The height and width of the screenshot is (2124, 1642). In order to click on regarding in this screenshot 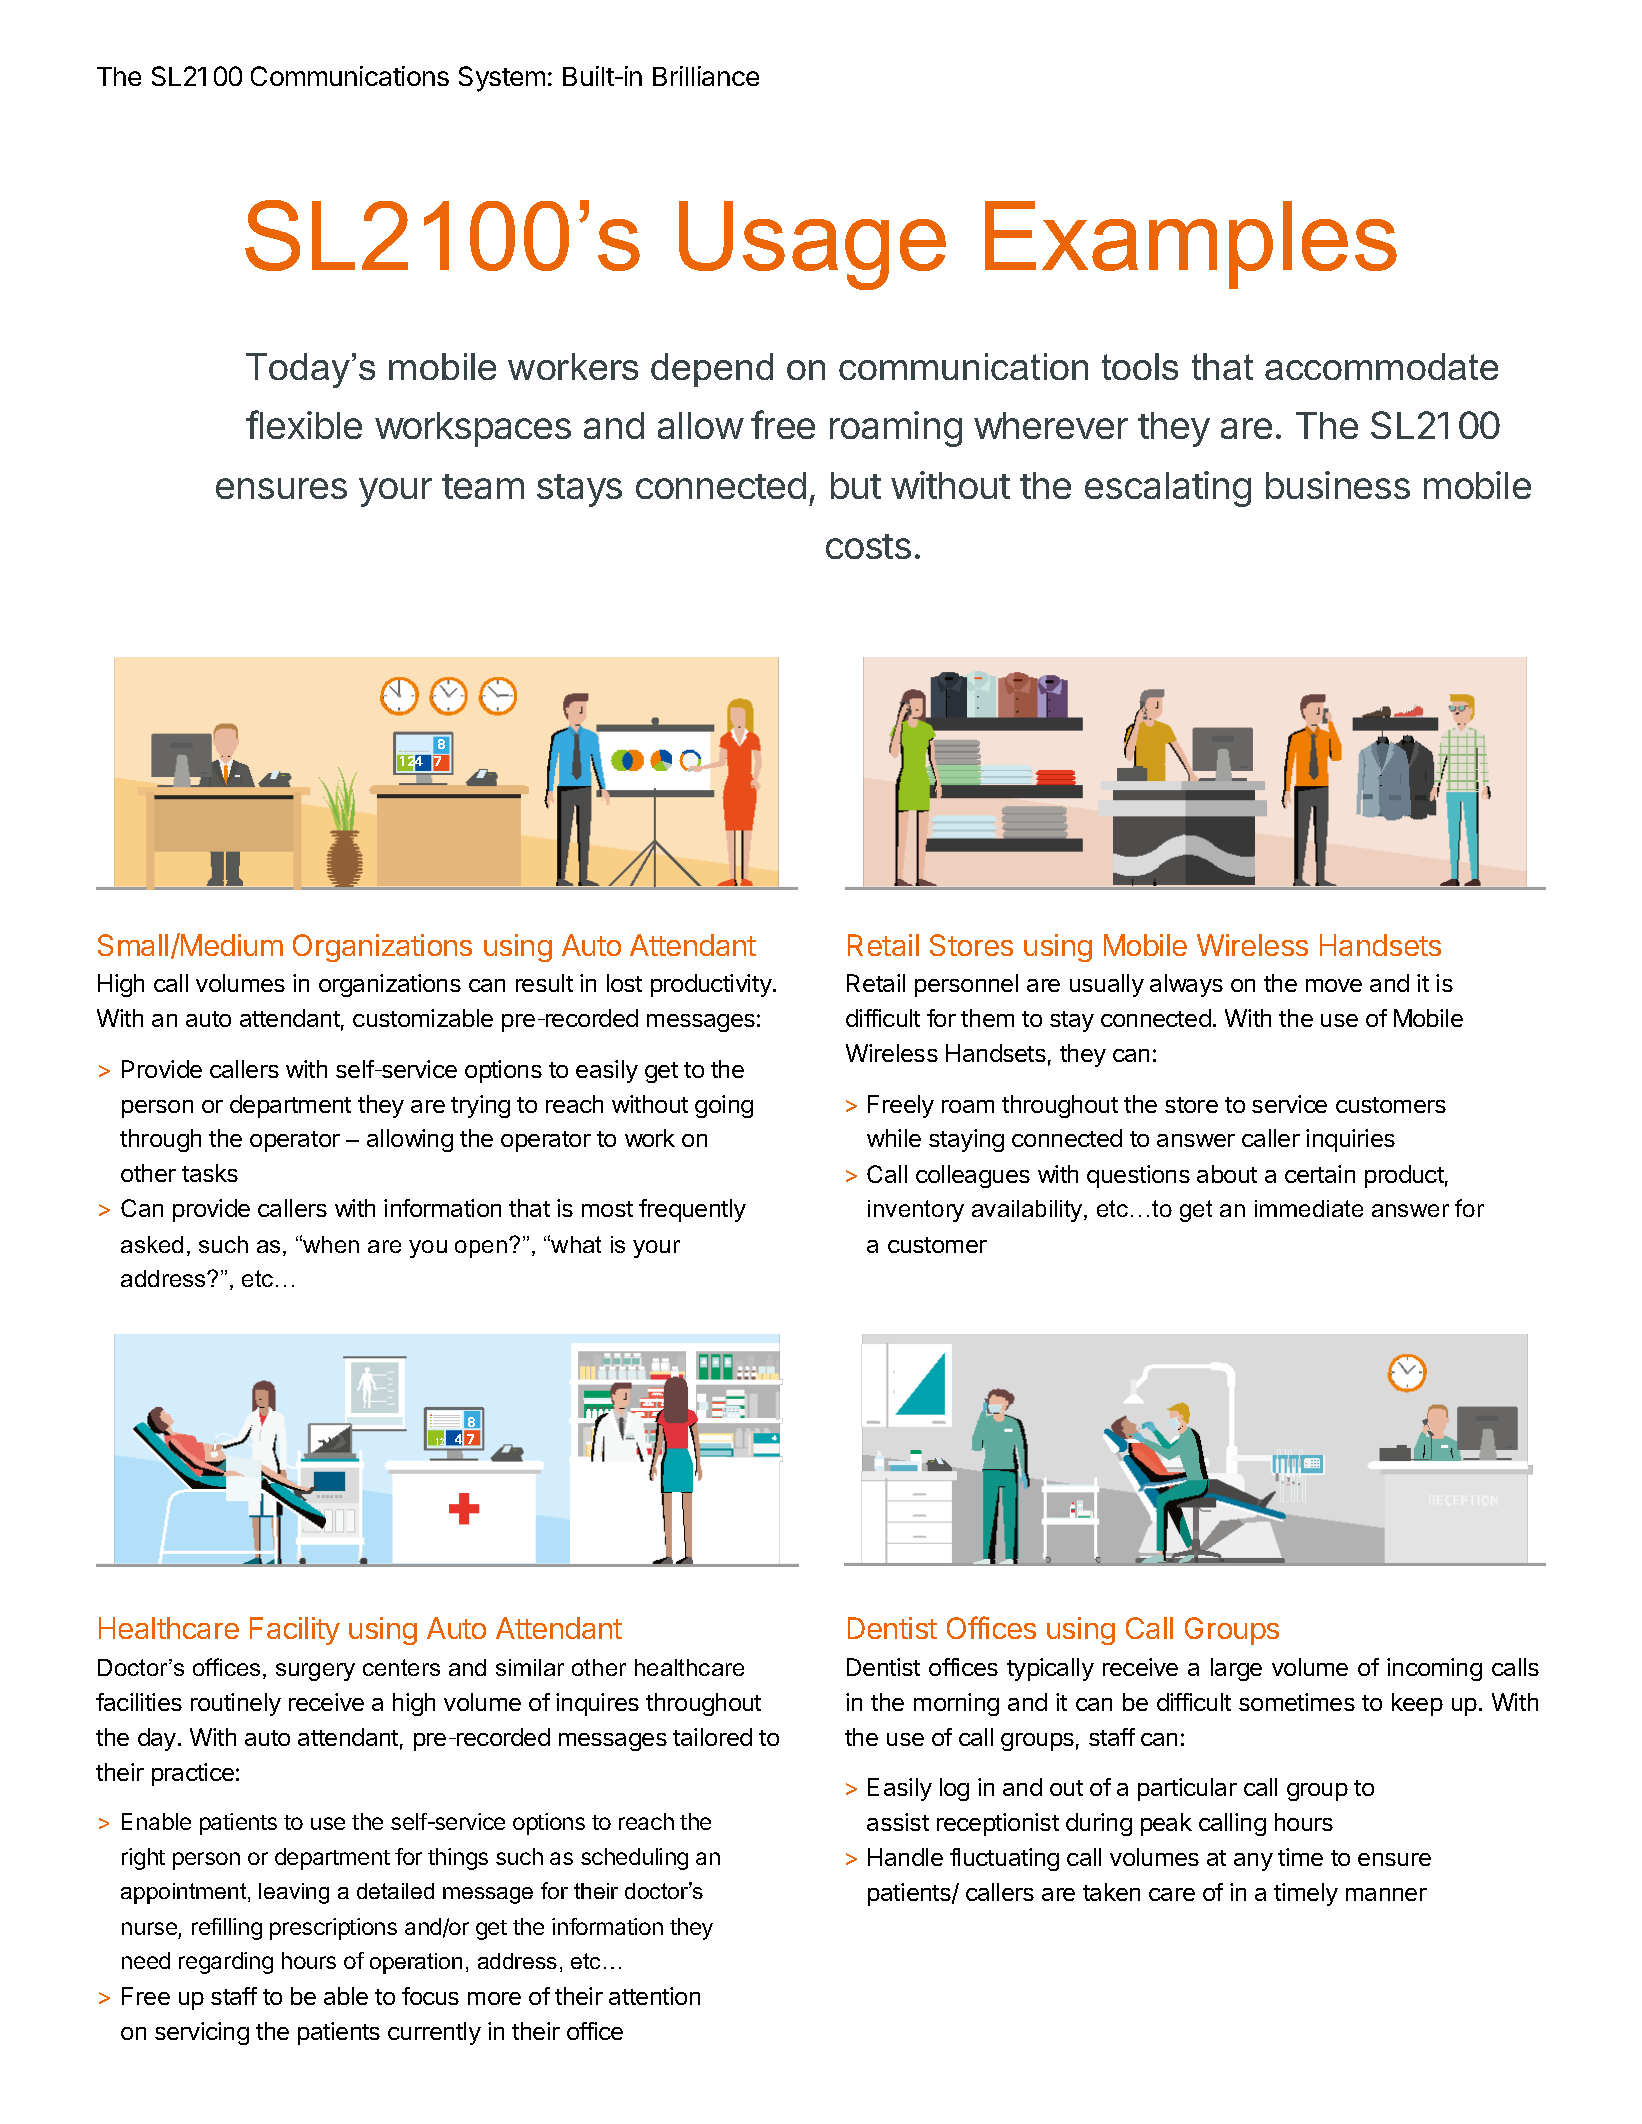, I will do `click(226, 1963)`.
